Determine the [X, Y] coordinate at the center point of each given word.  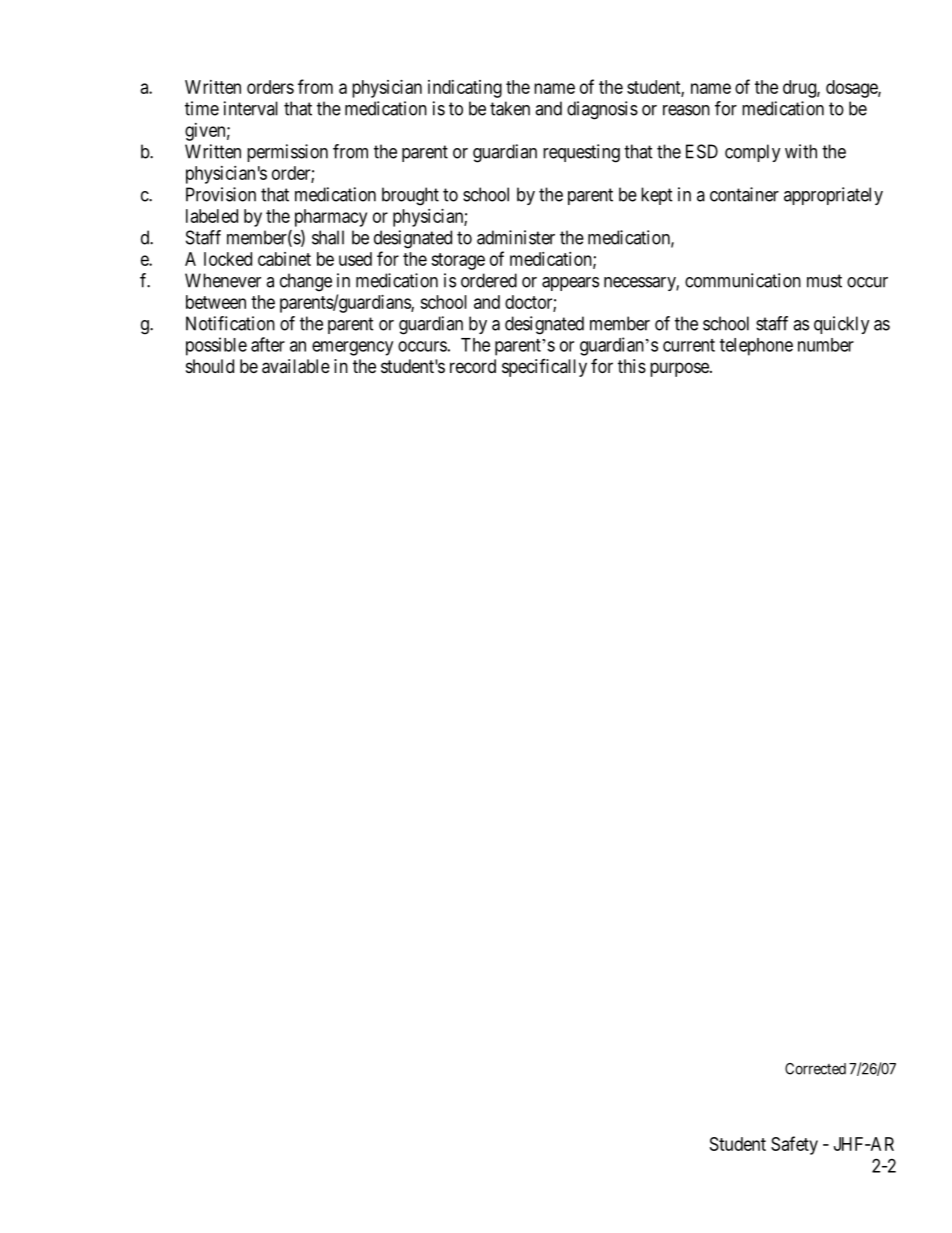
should [210, 366]
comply [753, 153]
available [296, 366]
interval [251, 108]
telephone [756, 347]
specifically [544, 368]
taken [510, 108]
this [632, 366]
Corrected [815, 1069]
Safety [794, 1145]
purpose [680, 369]
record [473, 366]
